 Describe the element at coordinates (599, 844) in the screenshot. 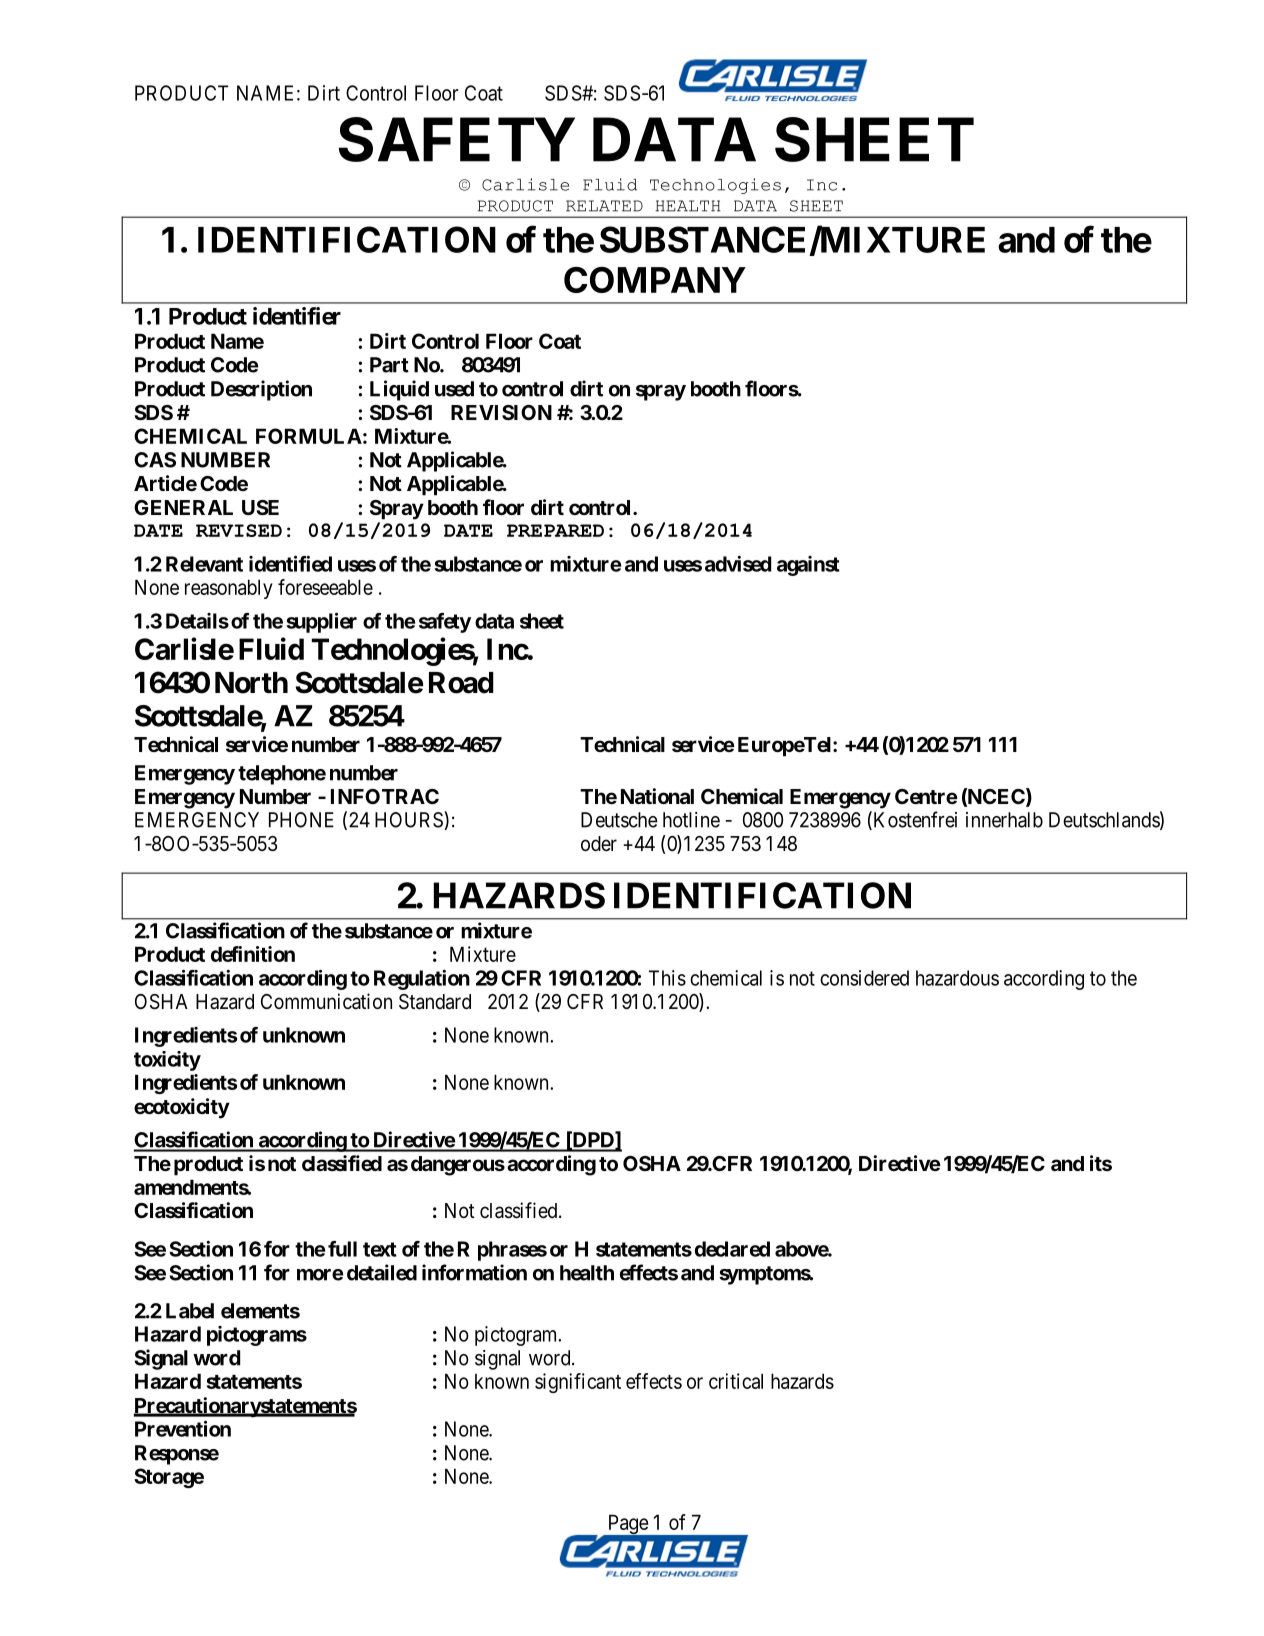

I see `oder` at that location.
